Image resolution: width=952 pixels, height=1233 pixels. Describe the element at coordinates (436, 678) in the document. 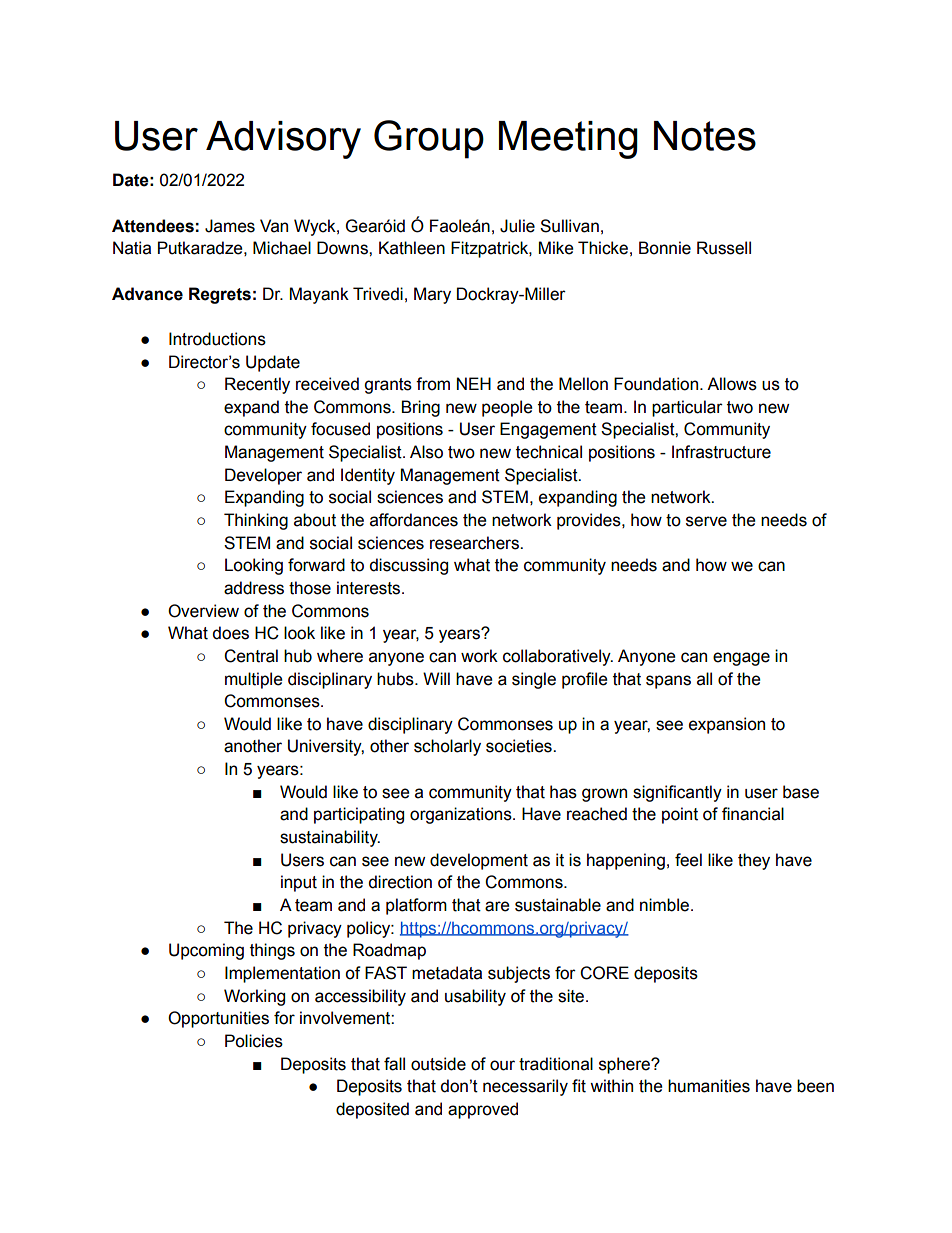

I see `Will` at that location.
